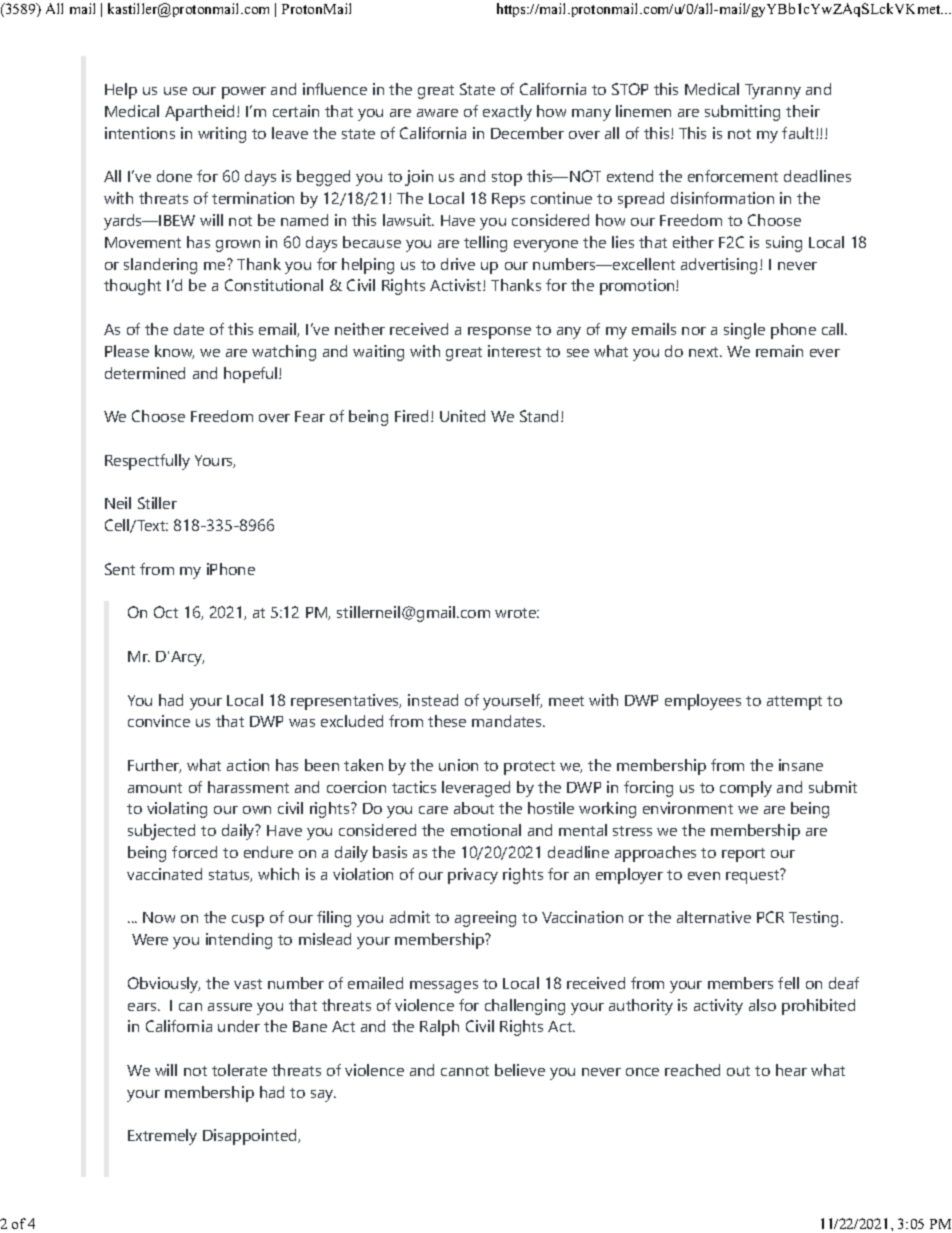 The image size is (952, 1233). What do you see at coordinates (433, 700) in the image?
I see `instead` at bounding box center [433, 700].
